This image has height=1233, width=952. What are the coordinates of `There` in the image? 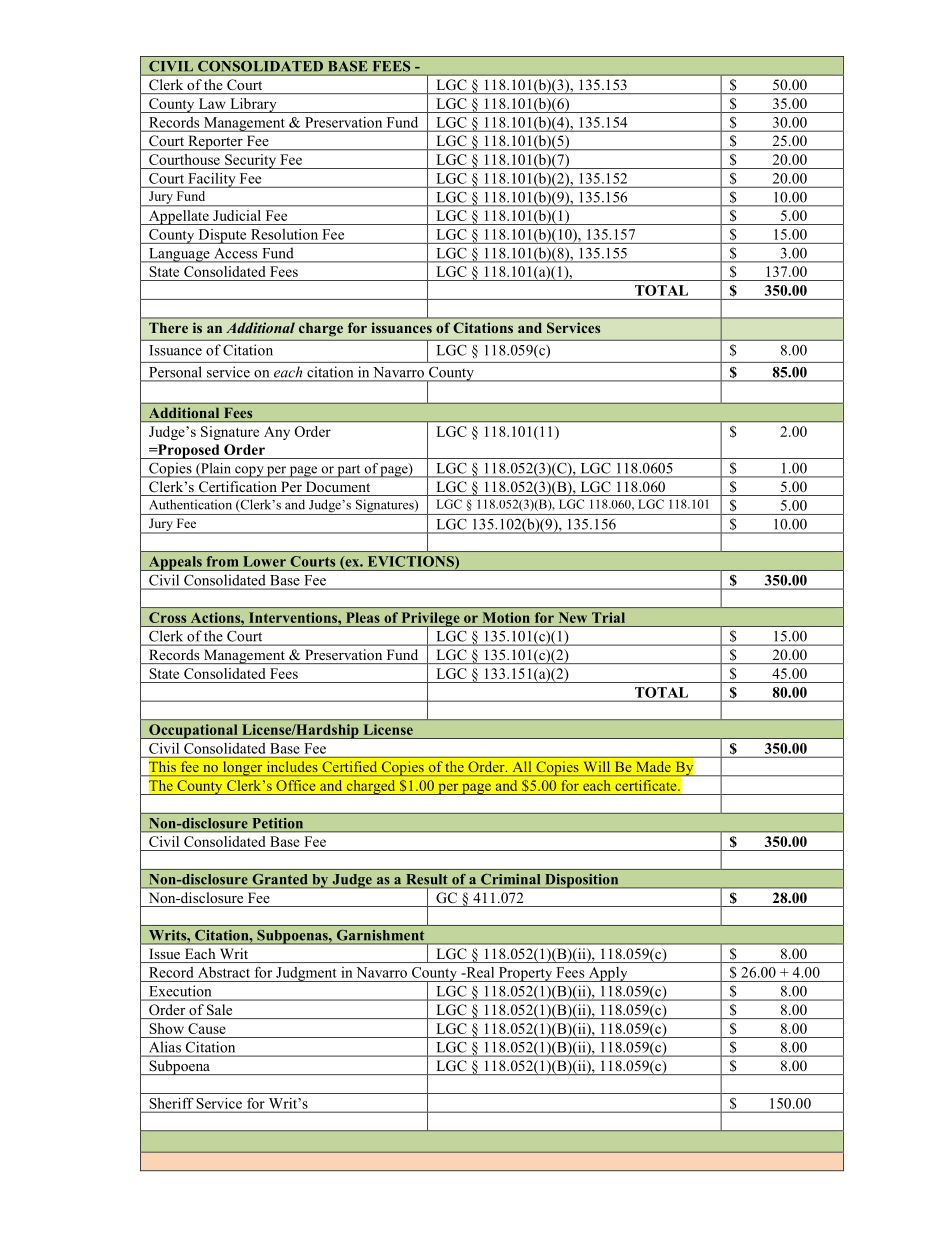 It's located at (168, 327).
